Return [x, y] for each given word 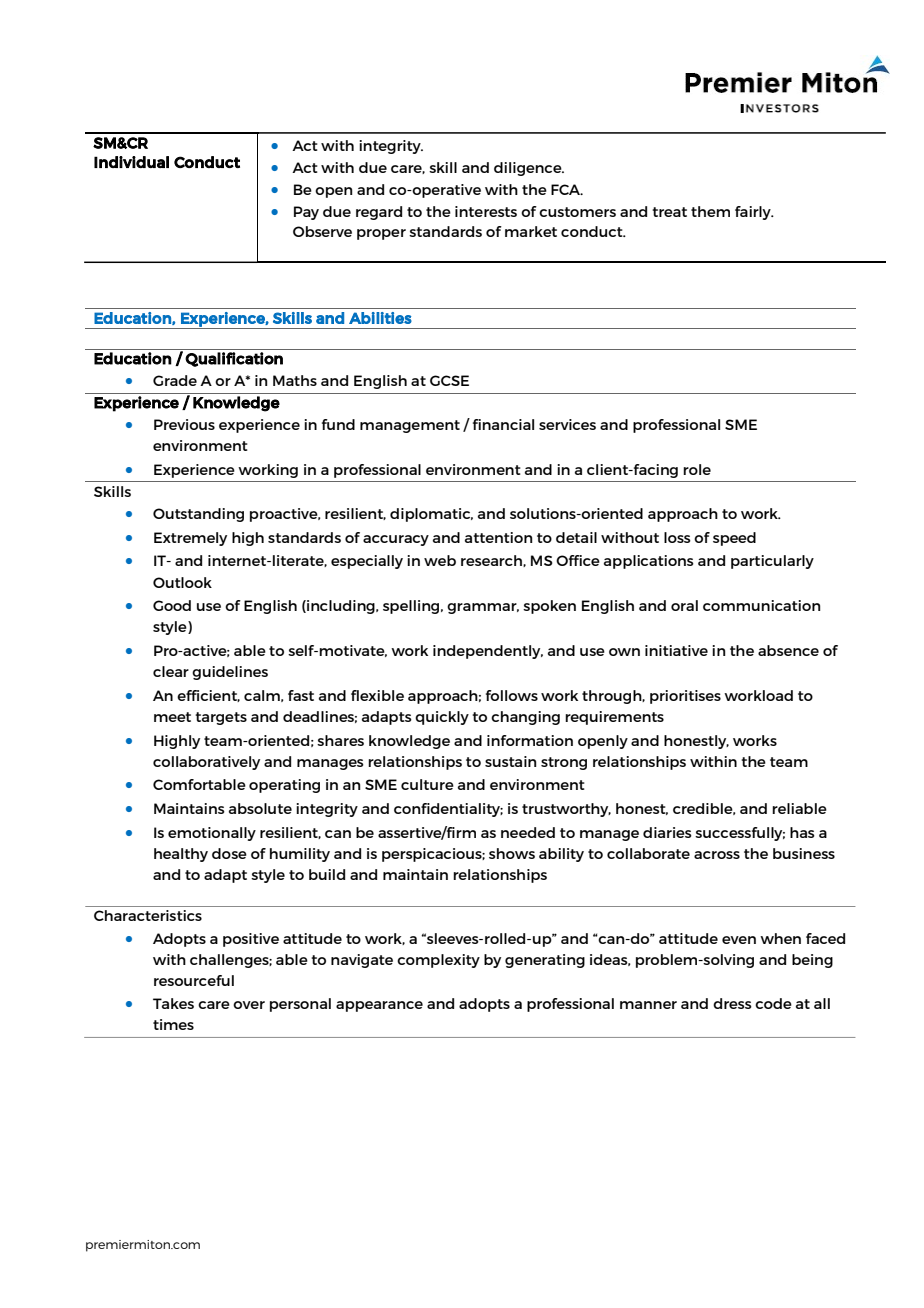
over [249, 1005]
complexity [438, 961]
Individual [131, 162]
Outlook [182, 582]
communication [761, 605]
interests [486, 211]
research [492, 561]
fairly [754, 213]
